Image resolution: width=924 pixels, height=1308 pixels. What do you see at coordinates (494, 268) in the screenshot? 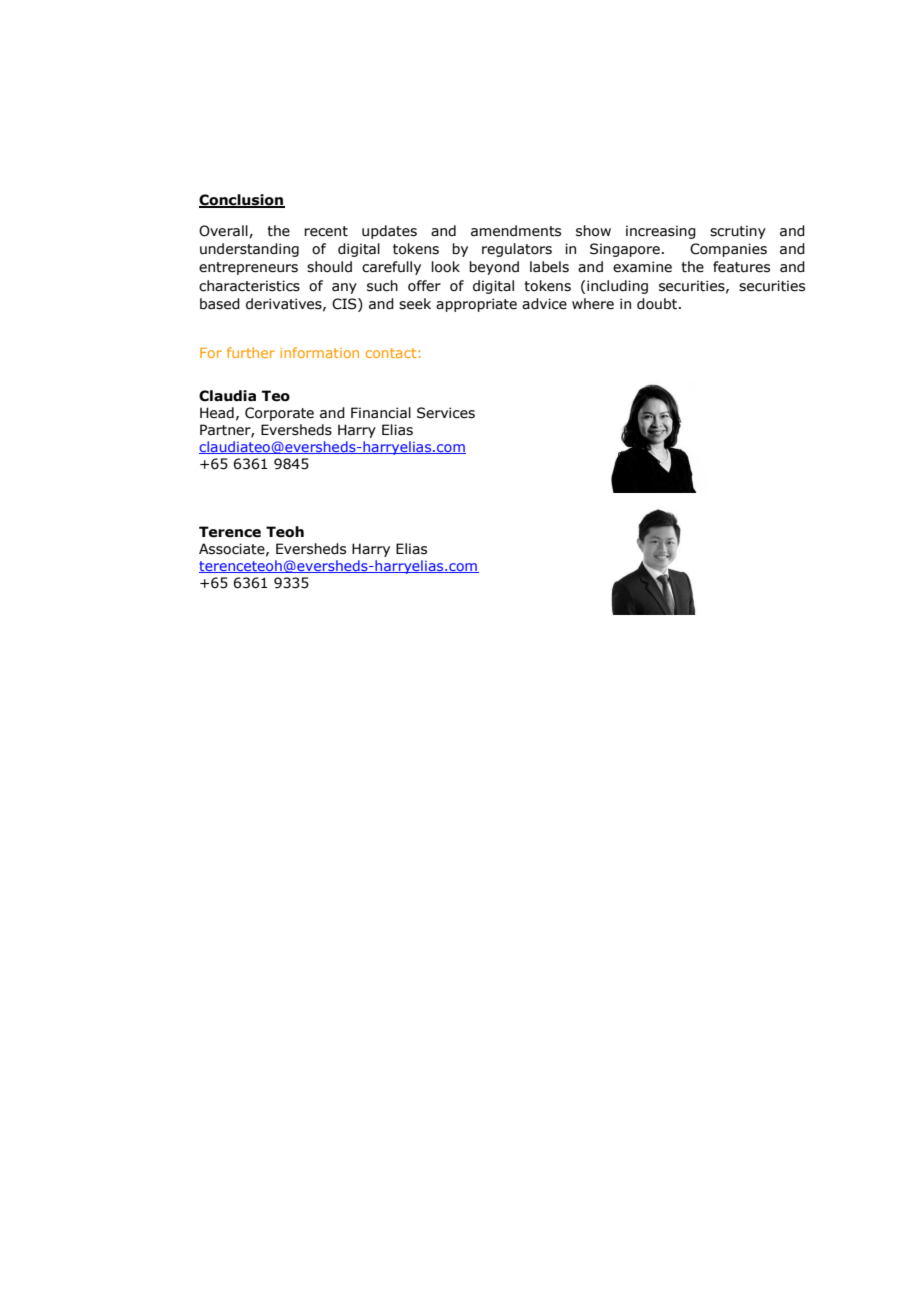
I see `beyond` at bounding box center [494, 268].
